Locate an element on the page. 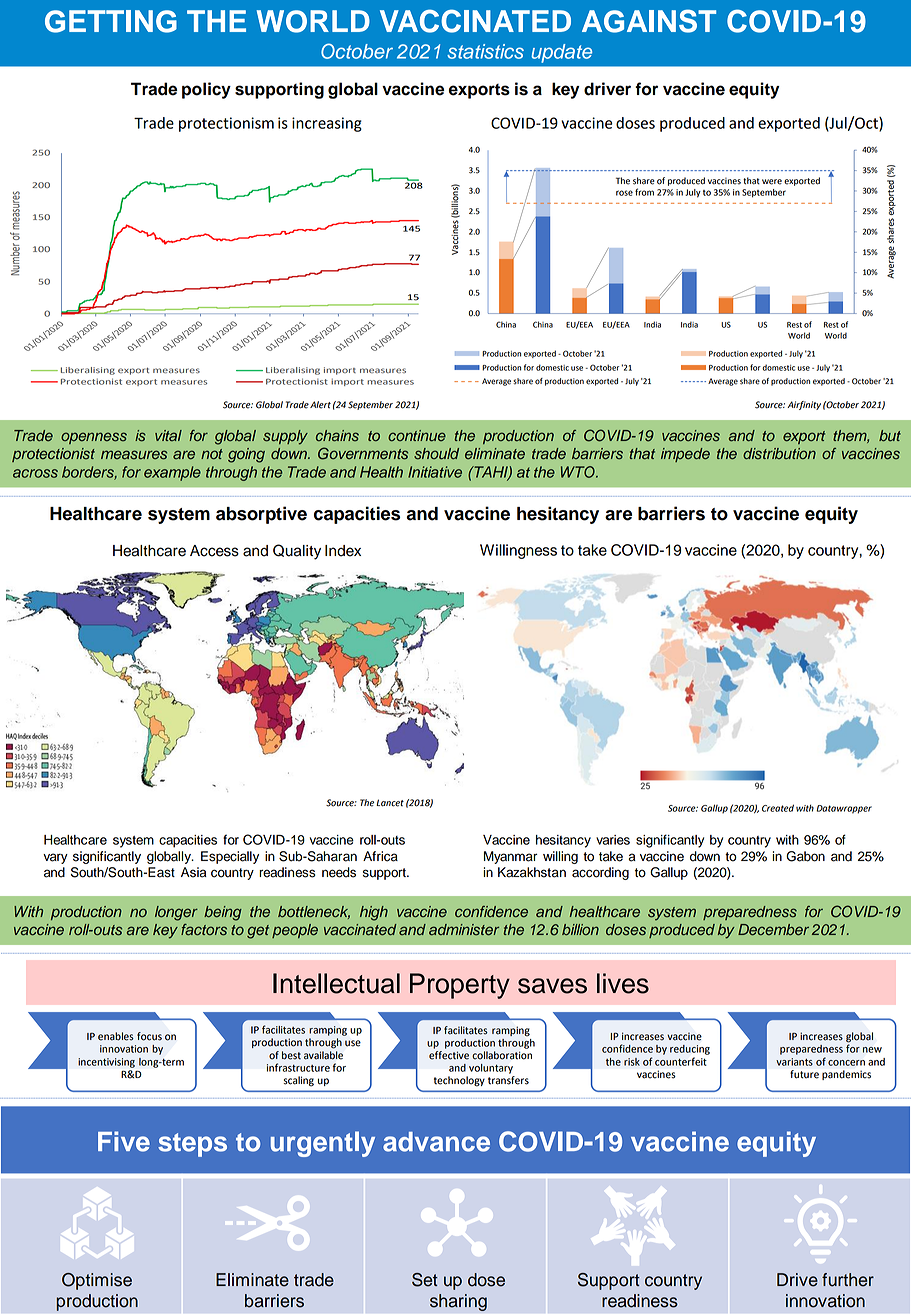  Access is located at coordinates (214, 551).
